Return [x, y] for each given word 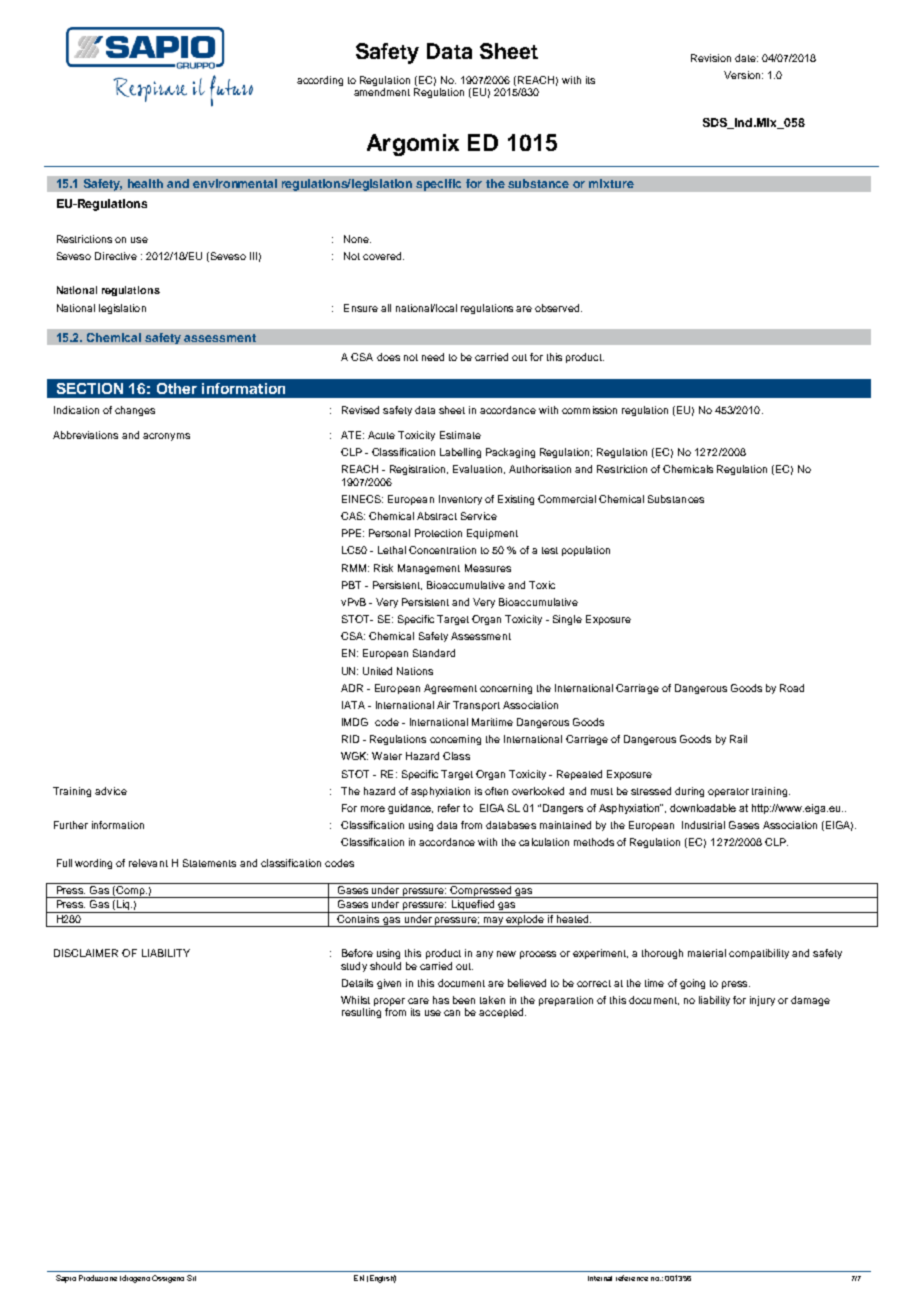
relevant [148, 863]
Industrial [703, 825]
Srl [191, 1278]
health [145, 183]
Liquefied [472, 906]
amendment [382, 92]
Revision [711, 58]
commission [589, 410]
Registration [419, 470]
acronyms [166, 437]
